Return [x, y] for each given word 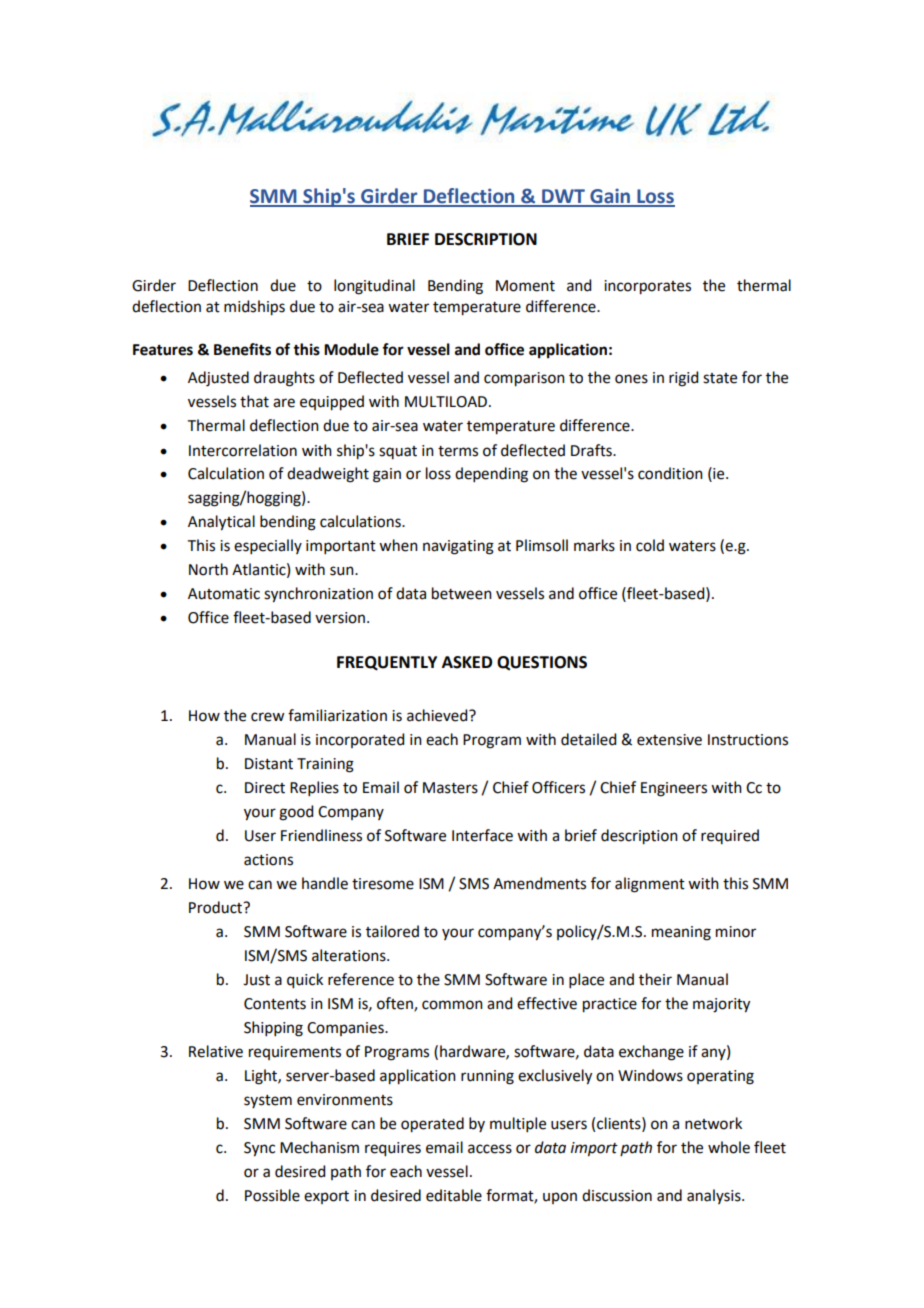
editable [454, 1195]
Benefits [242, 349]
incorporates [647, 287]
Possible [272, 1195]
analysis [715, 1196]
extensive [669, 740]
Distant [269, 764]
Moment [525, 286]
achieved [438, 715]
